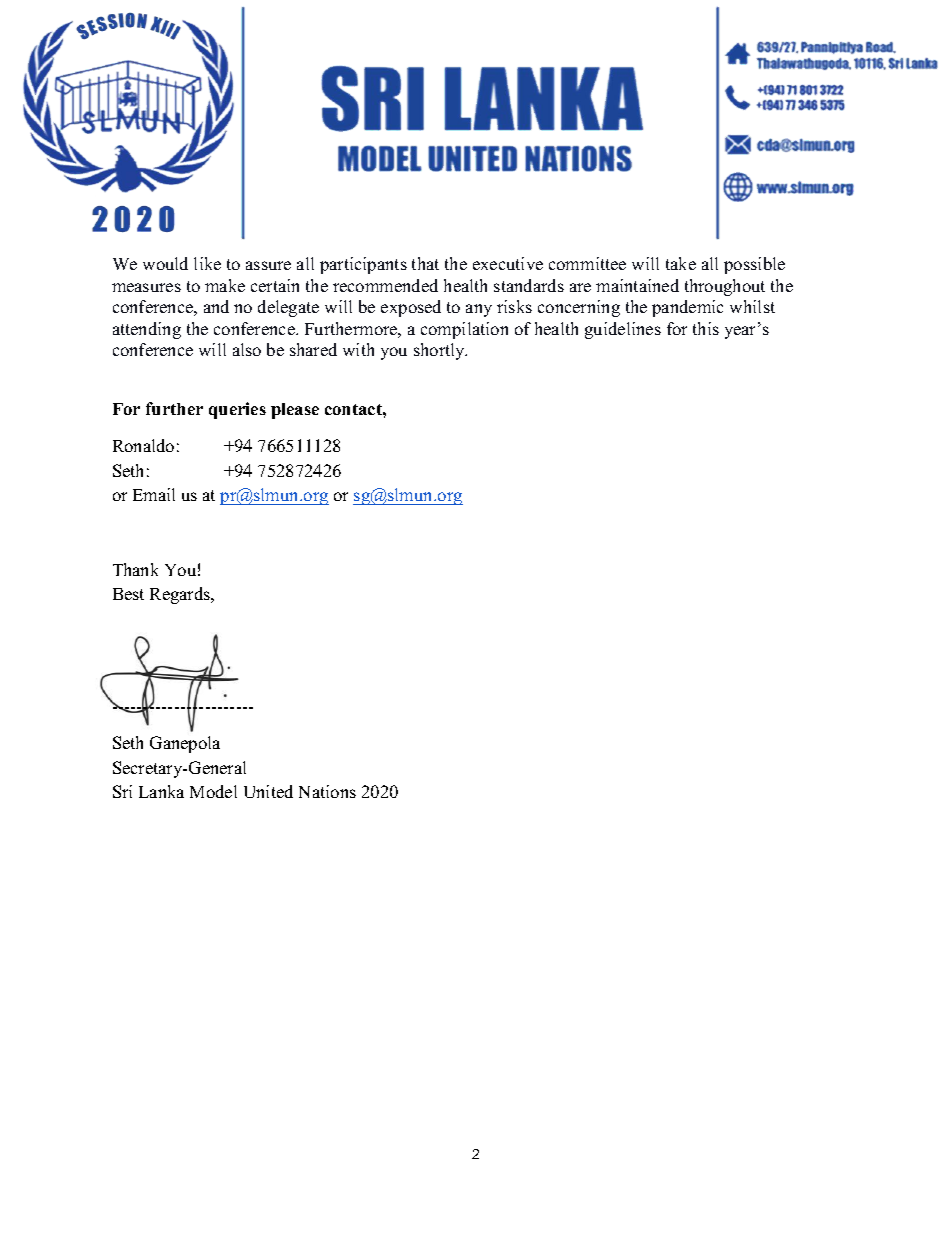 This image has width=952, height=1233. What do you see at coordinates (181, 595) in the image?
I see `Regards` at bounding box center [181, 595].
